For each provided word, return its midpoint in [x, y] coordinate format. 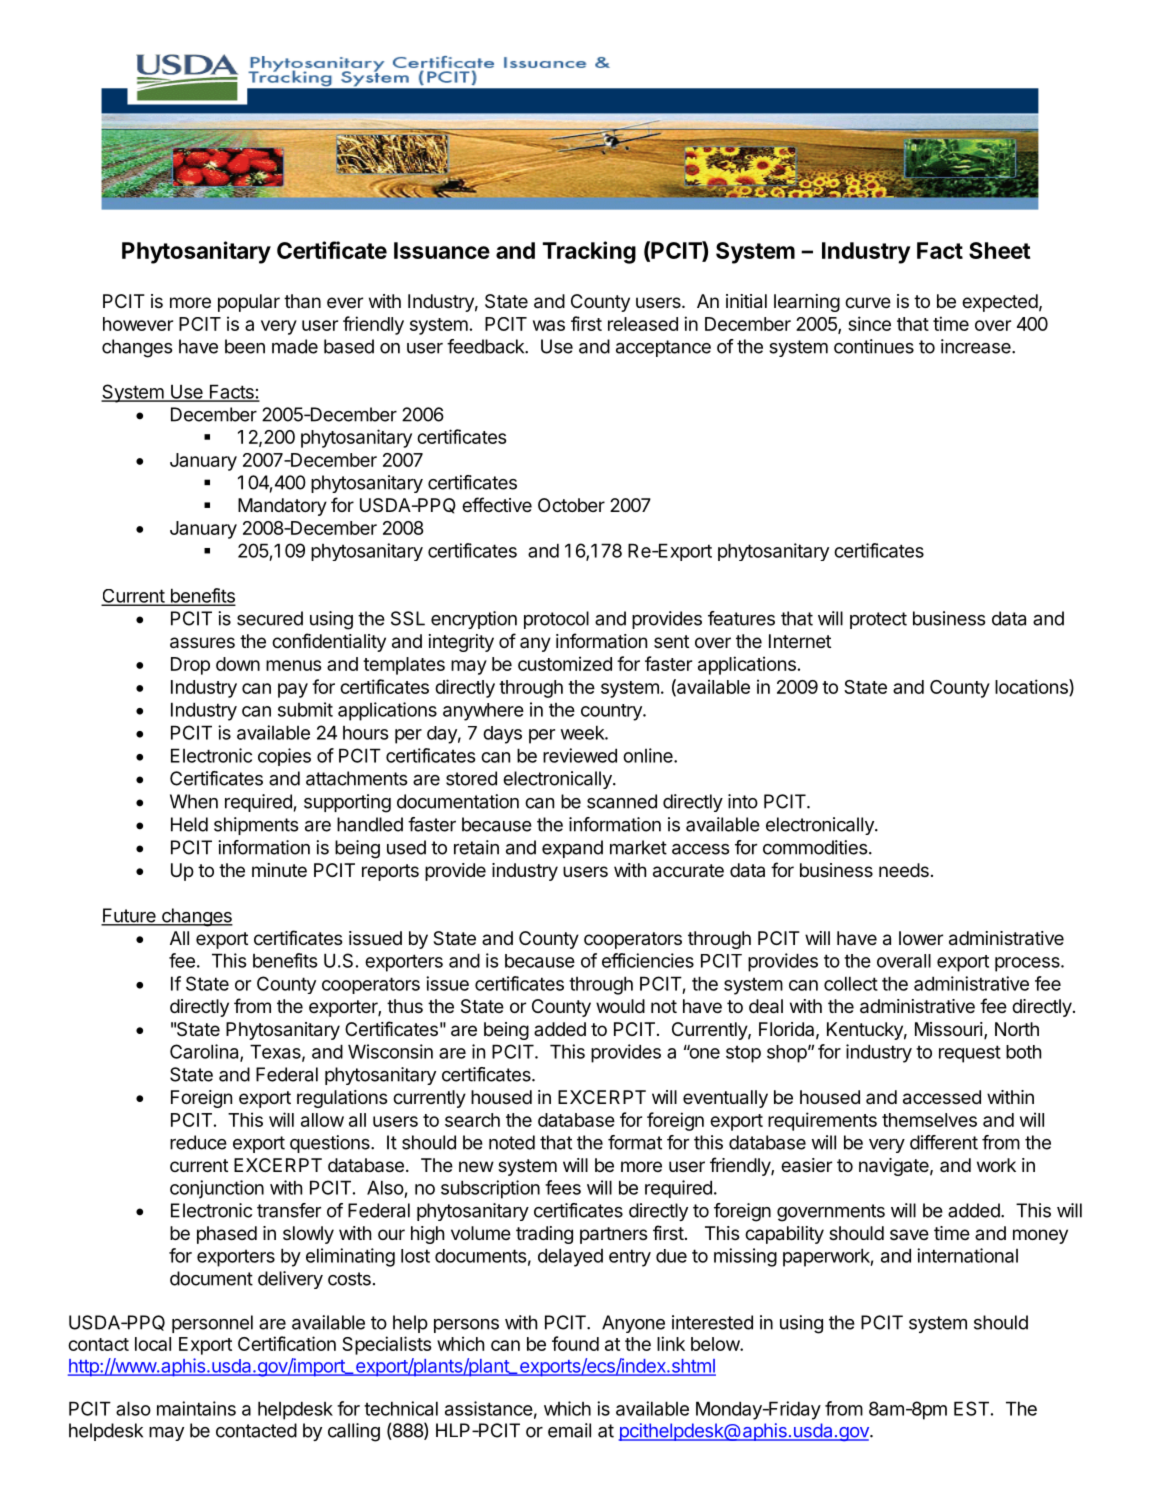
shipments [256, 826]
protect [878, 620]
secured [270, 618]
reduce [198, 1142]
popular [249, 303]
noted [512, 1142]
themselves [929, 1120]
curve [868, 302]
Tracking [589, 252]
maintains [196, 1408]
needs [904, 870]
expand [572, 849]
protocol [556, 620]
